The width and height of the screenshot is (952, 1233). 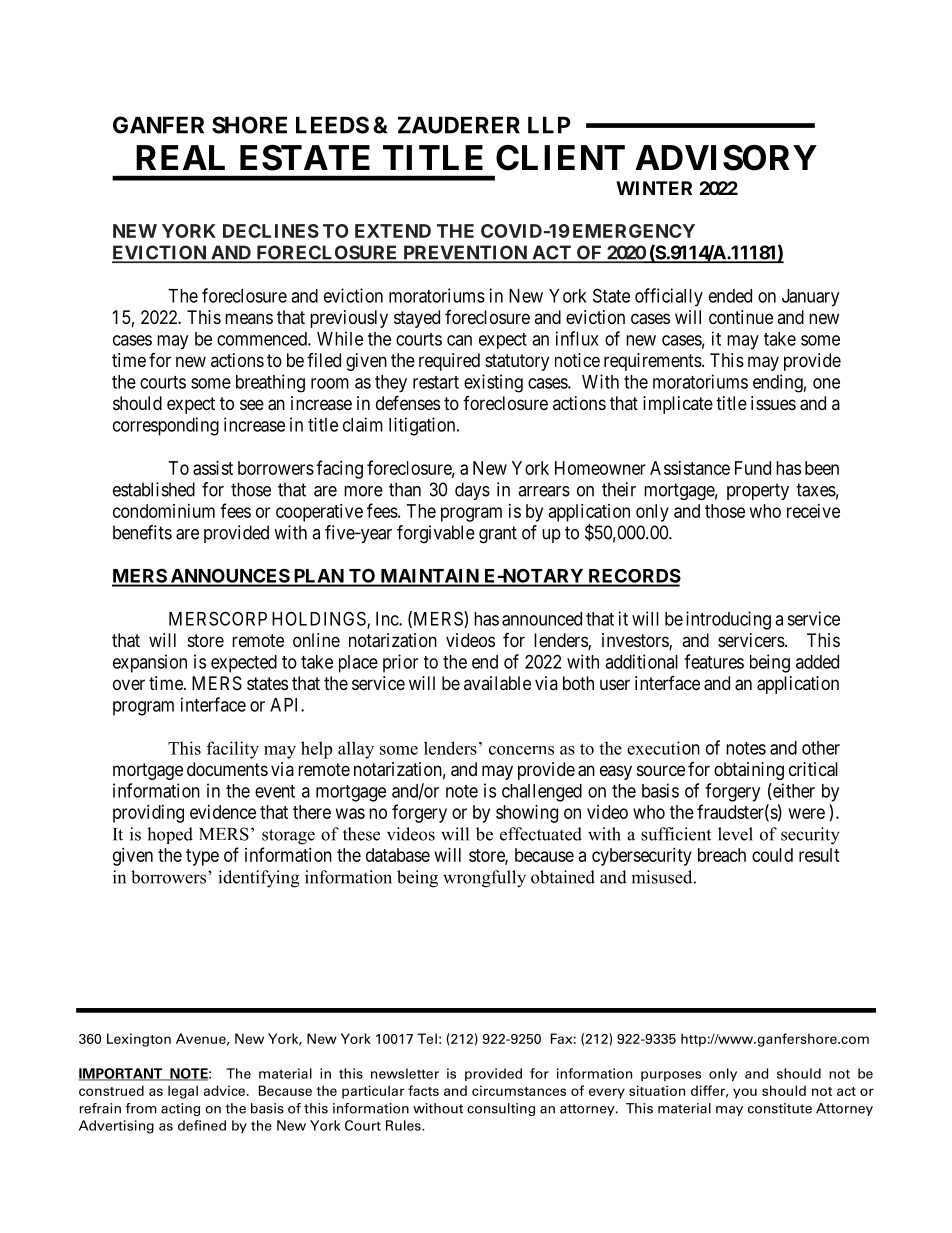 What do you see at coordinates (180, 157) in the screenshot?
I see `REAL` at bounding box center [180, 157].
